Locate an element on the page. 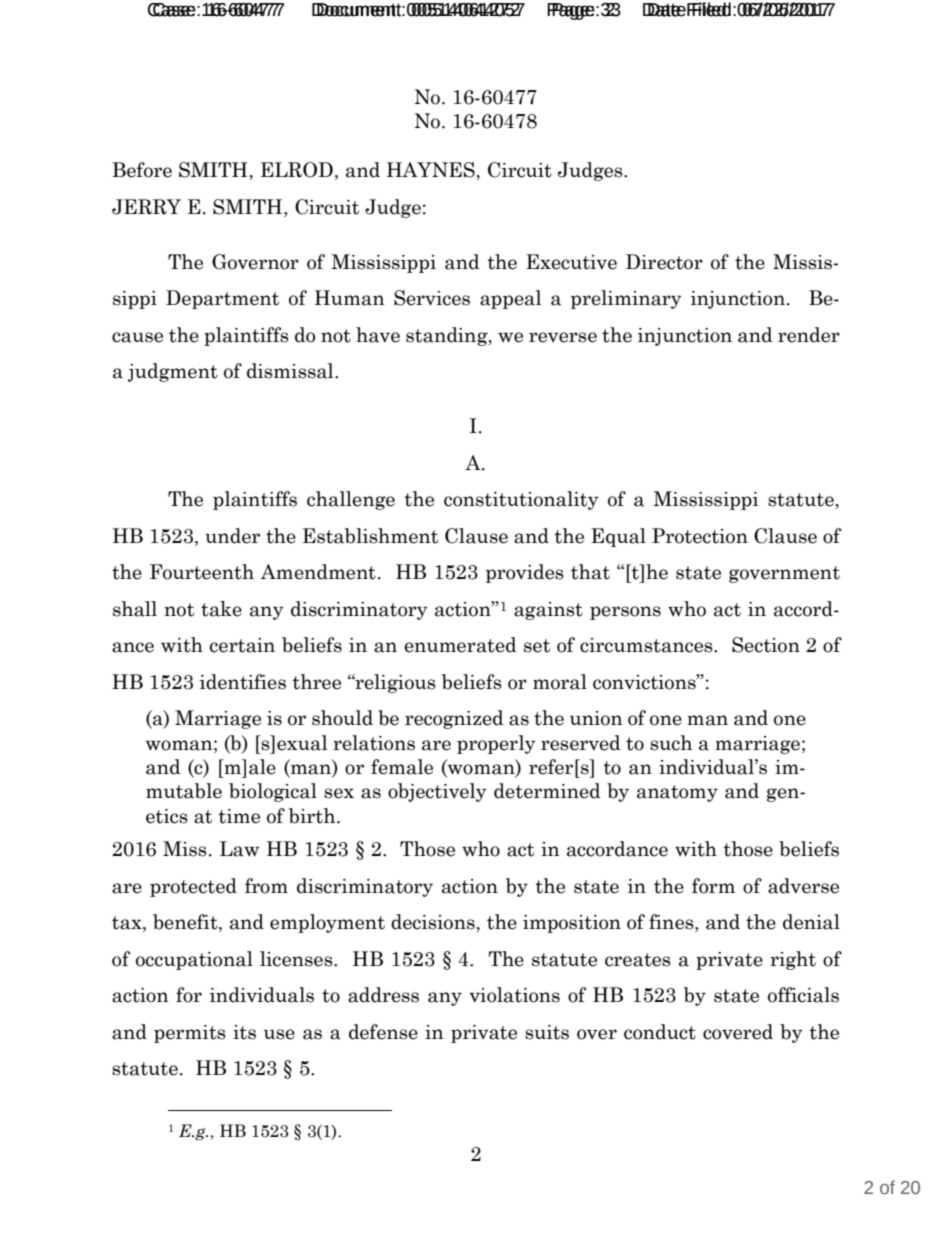 The image size is (952, 1233). Section is located at coordinates (766, 645).
